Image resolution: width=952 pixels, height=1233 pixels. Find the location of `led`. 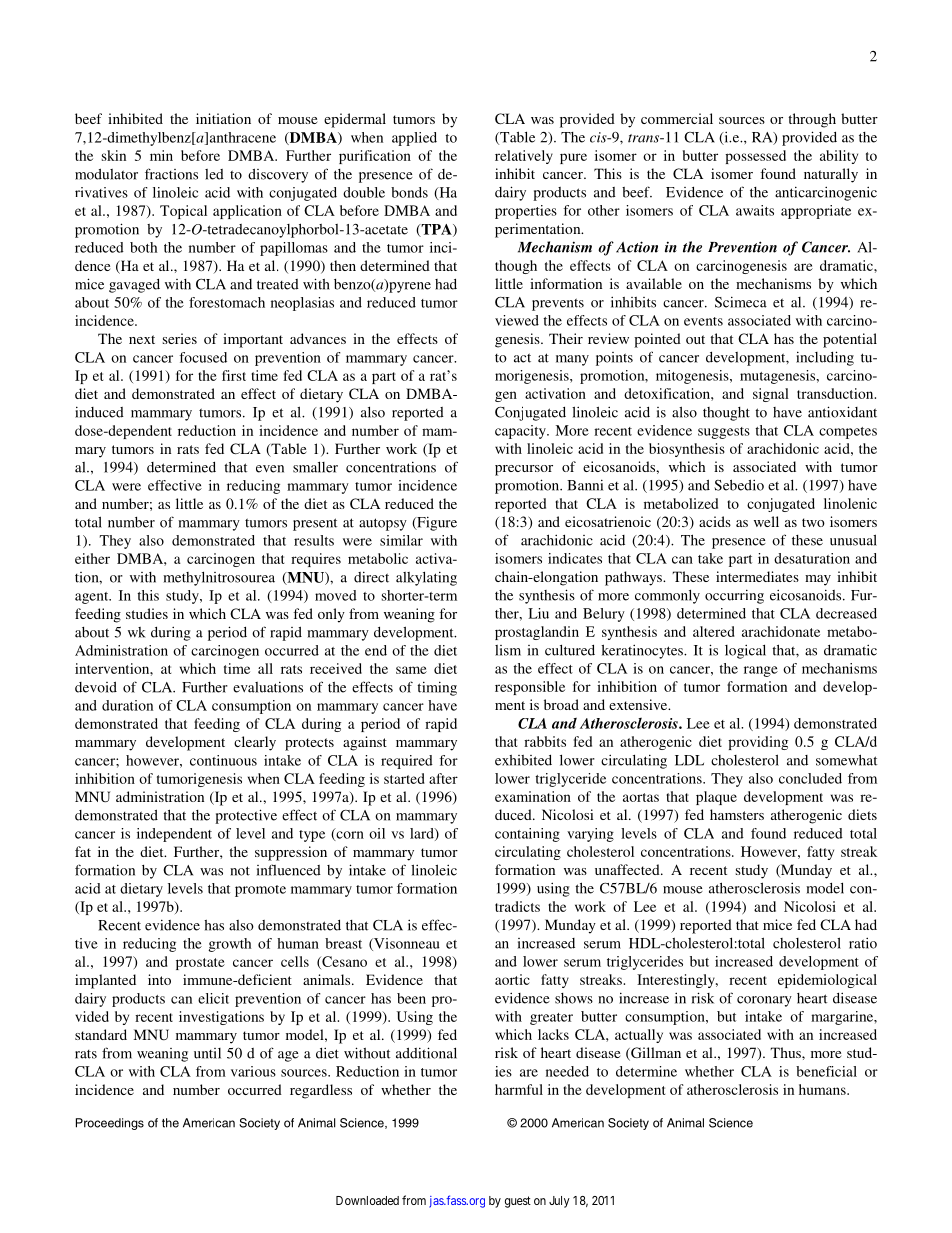

led is located at coordinates (214, 174).
